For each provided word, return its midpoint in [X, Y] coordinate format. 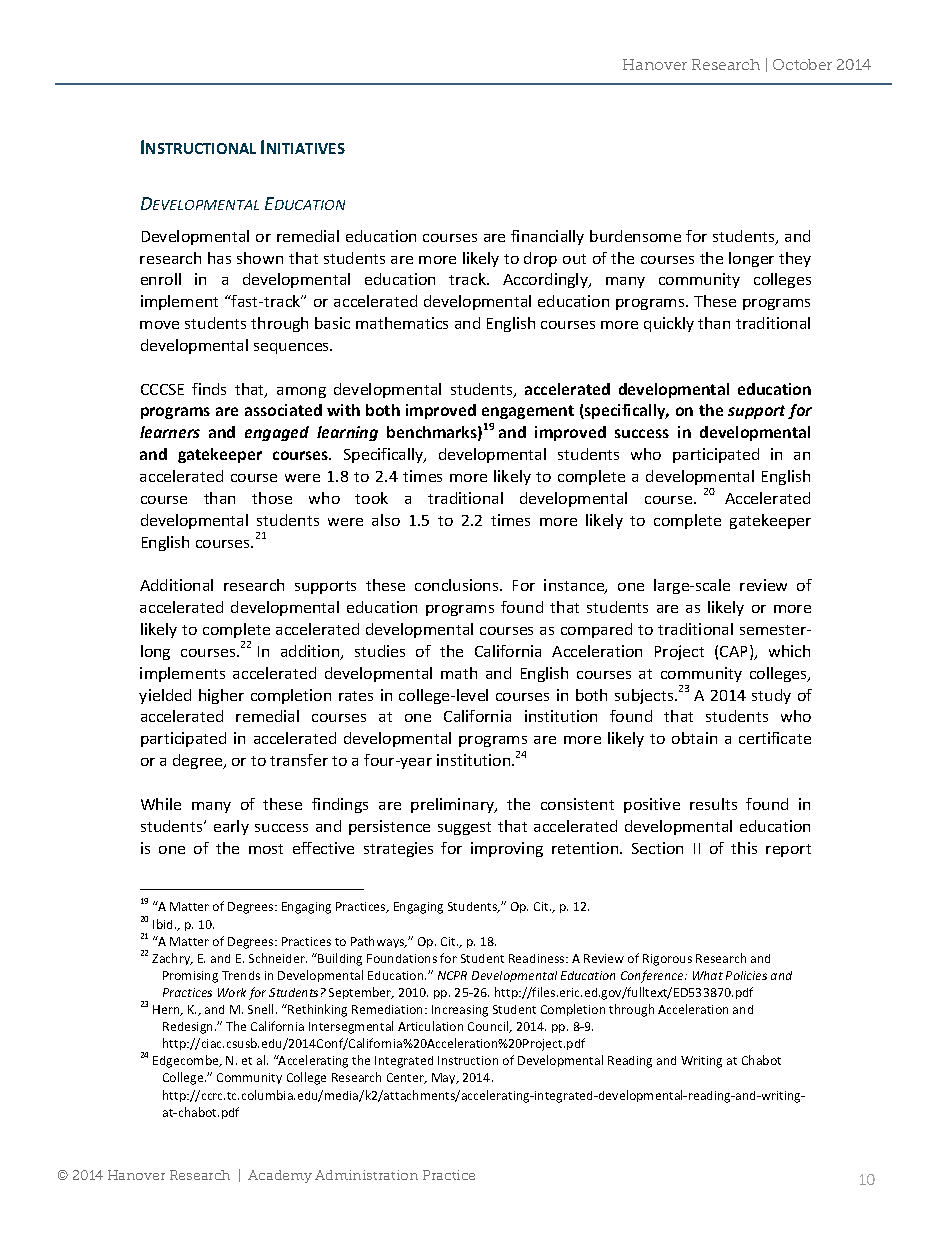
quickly [669, 324]
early [231, 827]
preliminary [454, 805]
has [219, 258]
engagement [528, 412]
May [445, 1078]
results [713, 804]
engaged [277, 433]
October [802, 64]
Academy [280, 1176]
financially [547, 237]
